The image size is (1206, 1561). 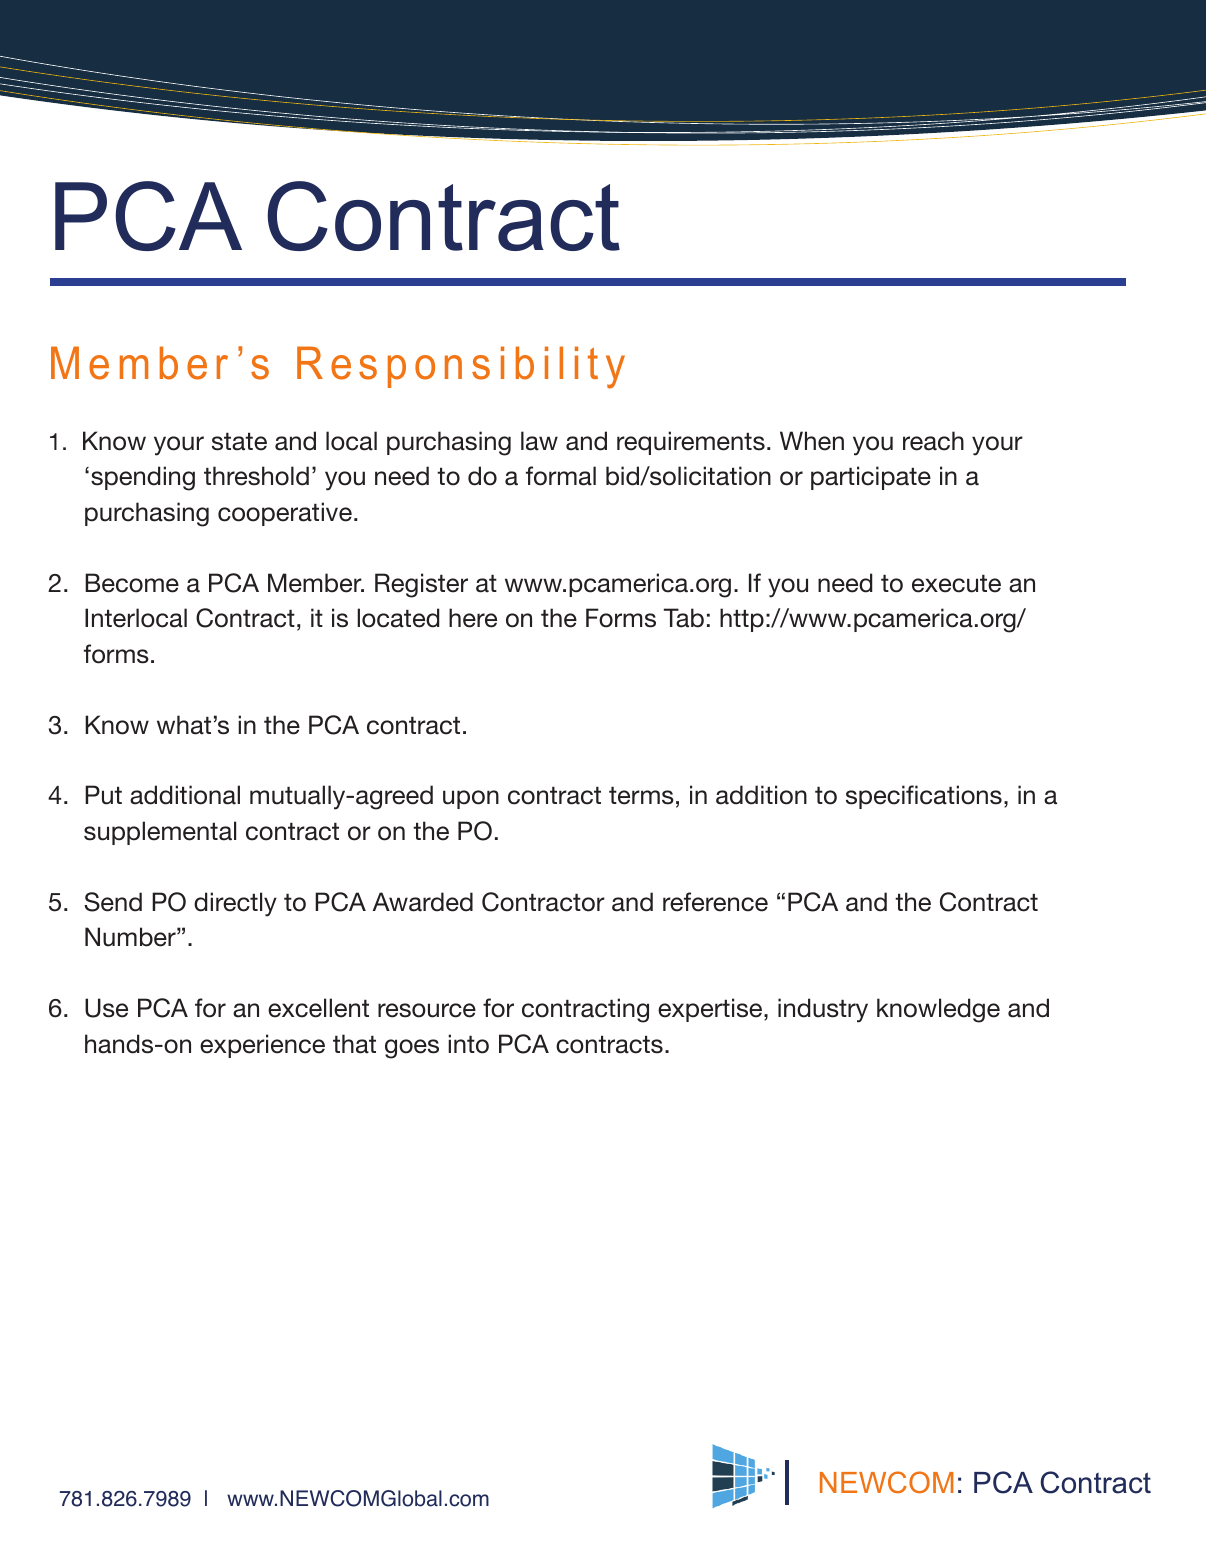 I want to click on experience, so click(x=262, y=1046).
